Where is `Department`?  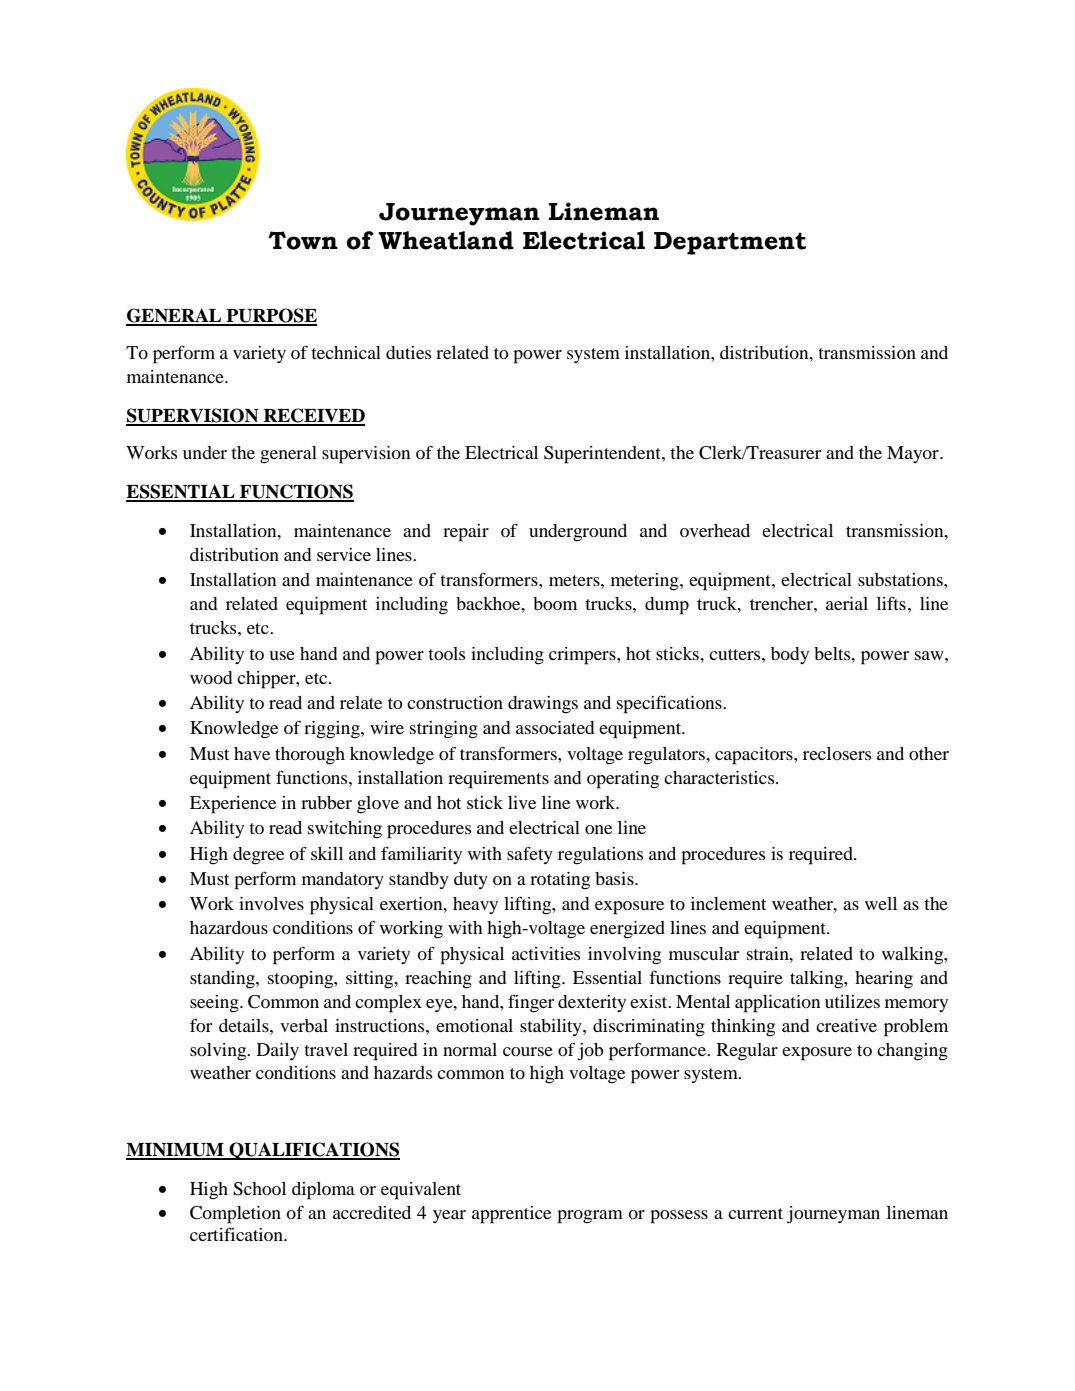 Department is located at coordinates (730, 243).
